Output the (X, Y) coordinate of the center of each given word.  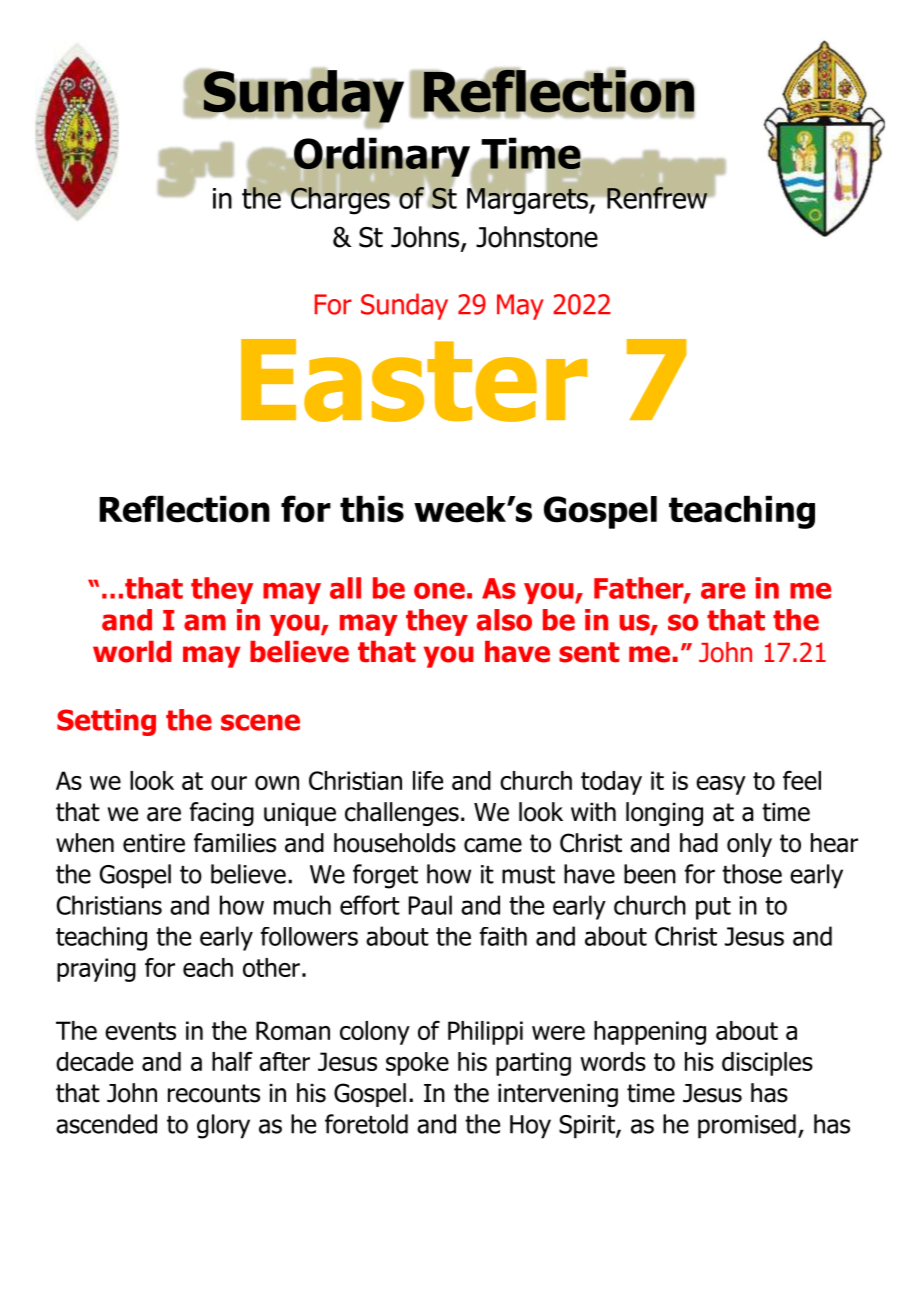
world (132, 652)
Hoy (530, 1127)
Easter (414, 380)
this (372, 509)
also (504, 620)
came (493, 845)
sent (589, 652)
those (752, 874)
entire (154, 843)
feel (802, 780)
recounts (214, 1093)
